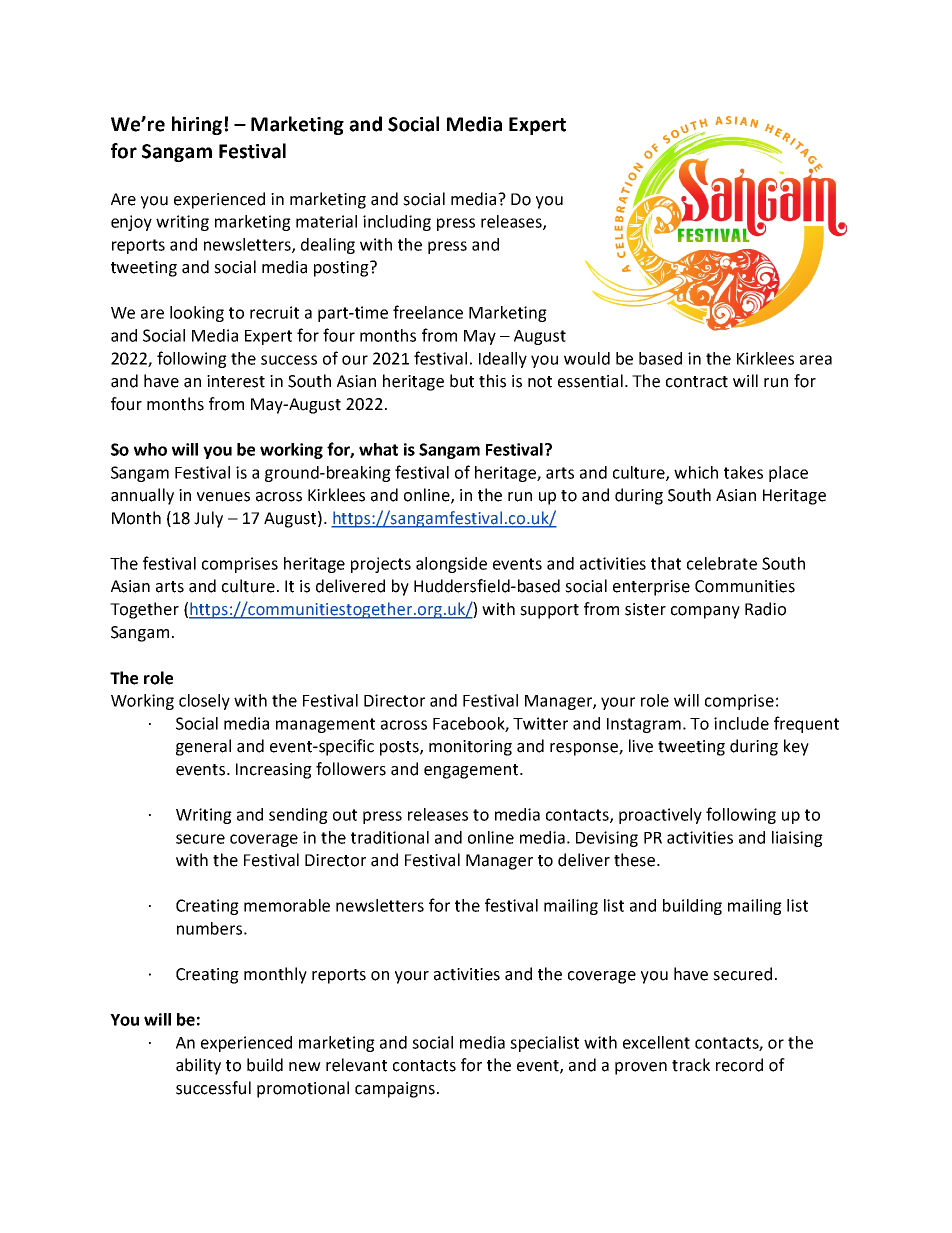 The width and height of the image is (952, 1233). I want to click on hiring, so click(197, 125).
